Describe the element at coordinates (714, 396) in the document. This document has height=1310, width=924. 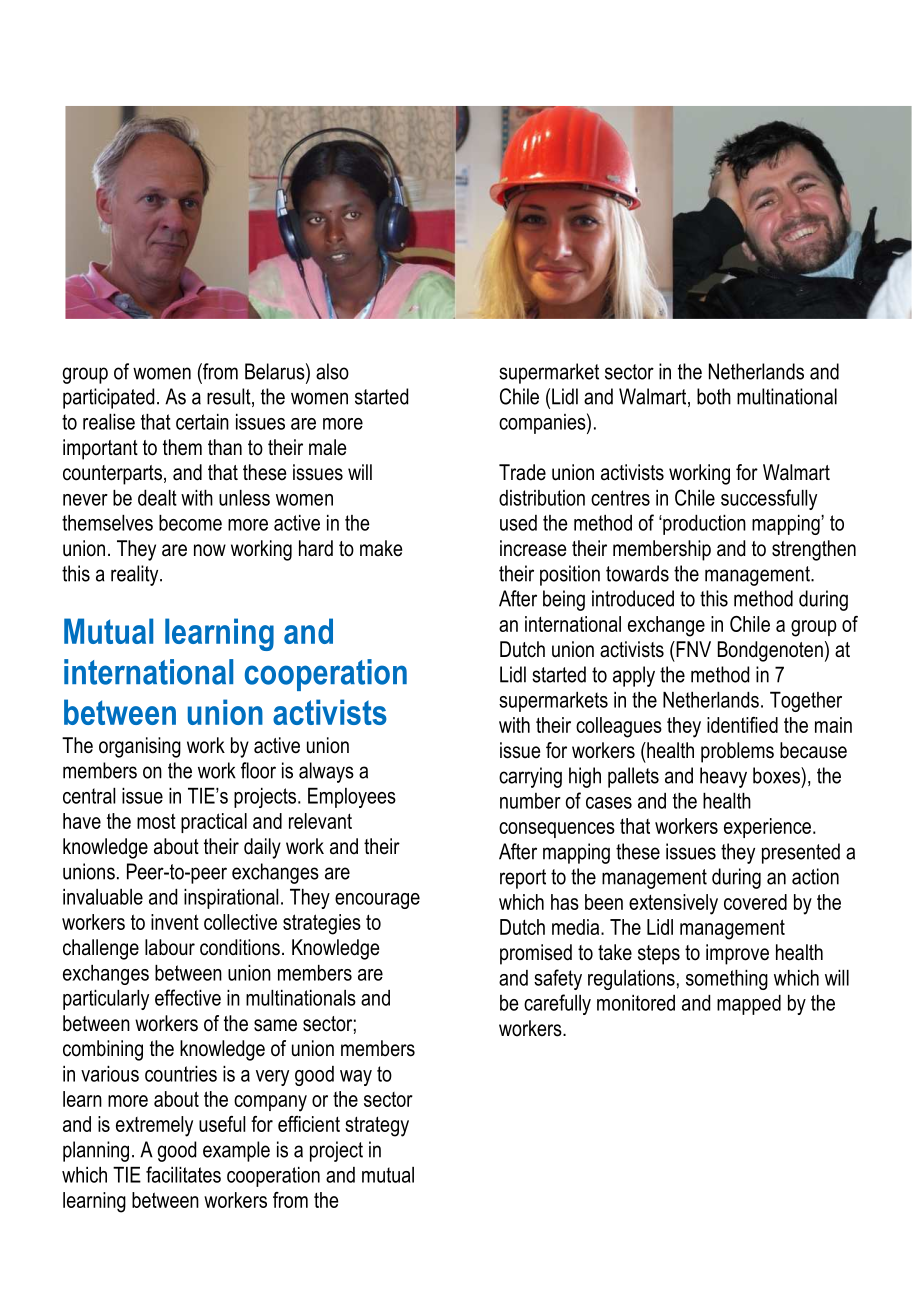
I see `both` at that location.
